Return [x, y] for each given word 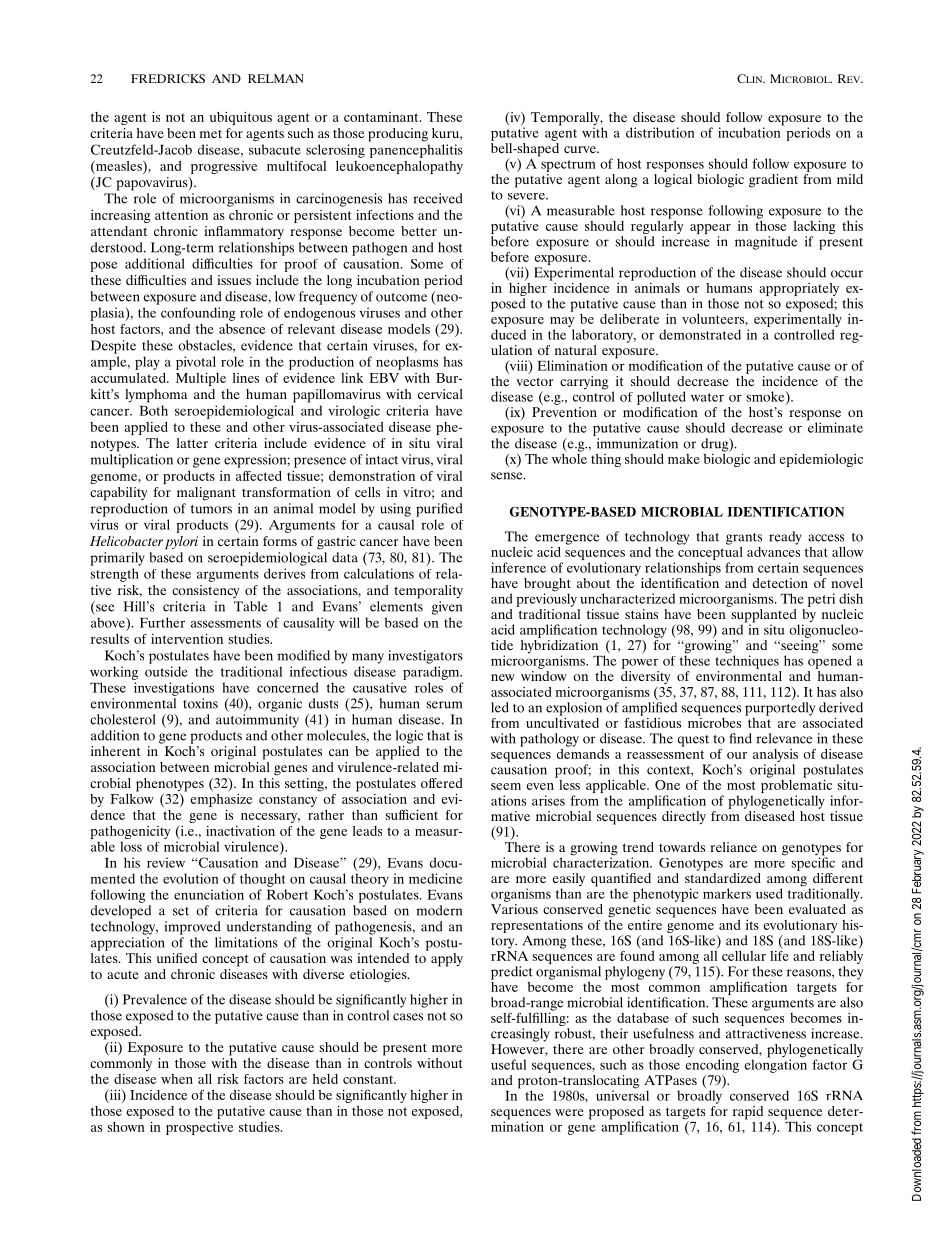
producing [398, 135]
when [177, 1079]
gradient [773, 181]
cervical [440, 394]
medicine [436, 878]
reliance [733, 847]
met [211, 134]
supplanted [764, 615]
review [166, 862]
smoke [767, 397]
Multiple [201, 379]
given [447, 608]
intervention [187, 639]
